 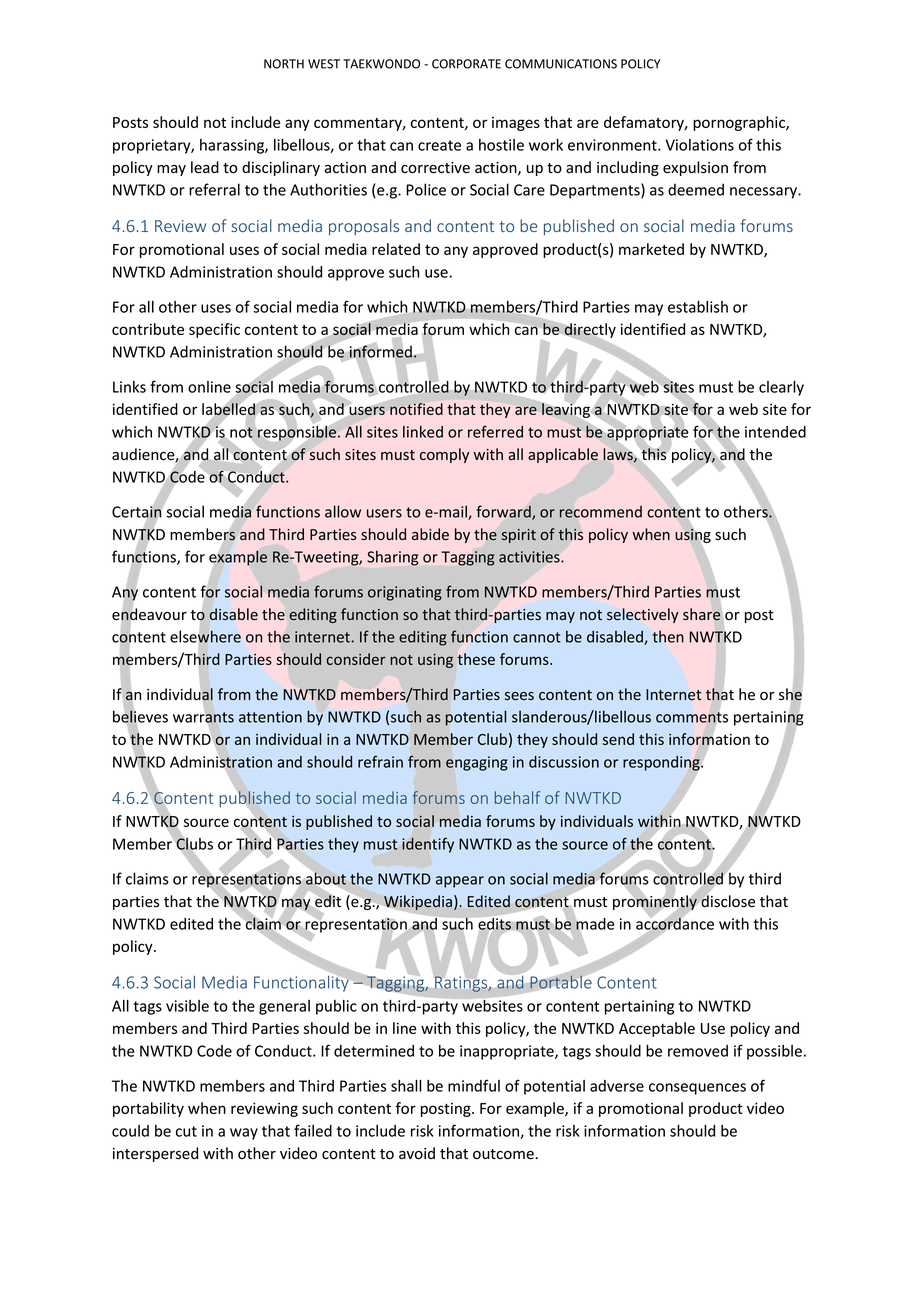 What do you see at coordinates (466, 64) in the page?
I see `CORPORATE` at bounding box center [466, 64].
